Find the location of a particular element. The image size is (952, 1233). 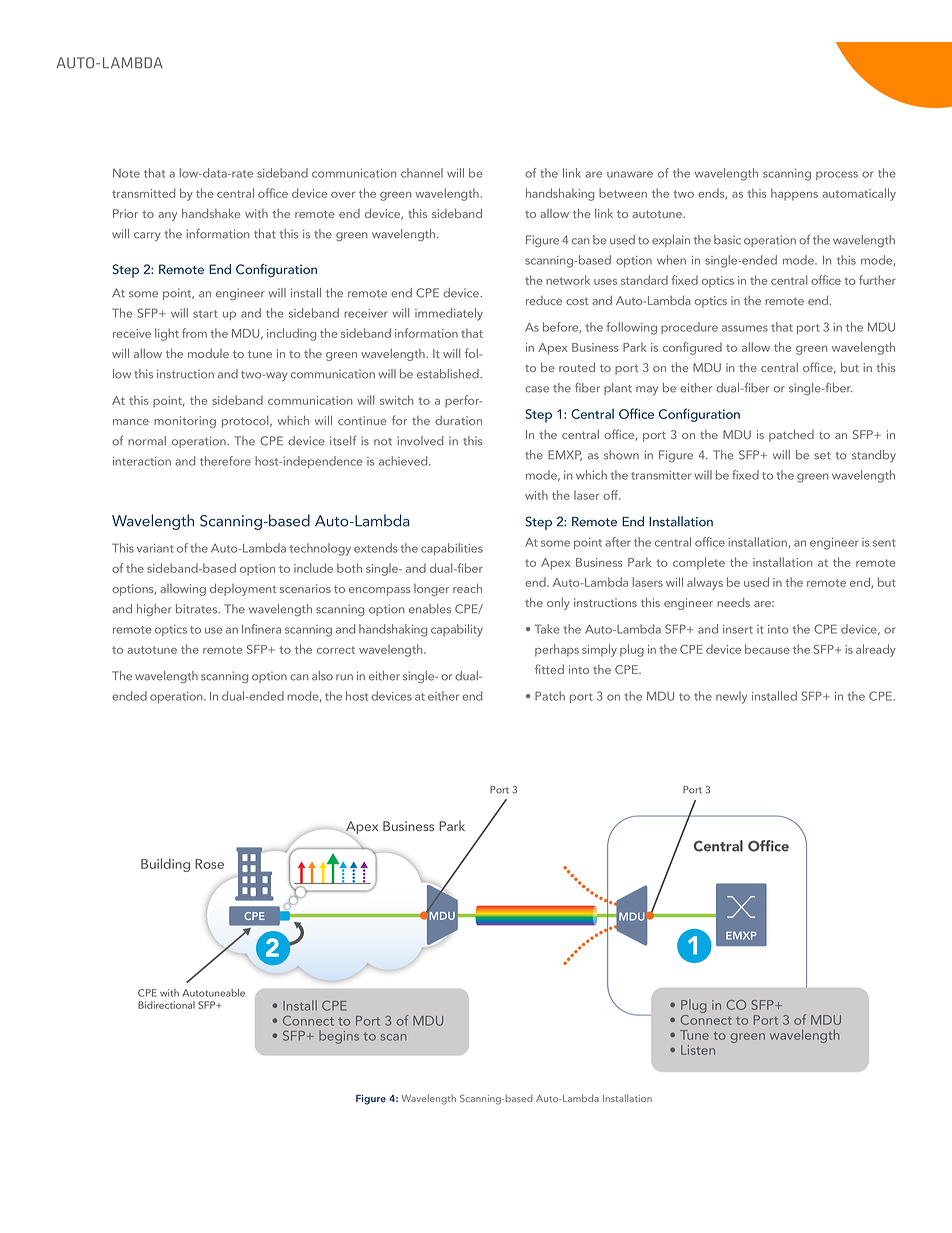

Bidirectional is located at coordinates (166, 1005).
